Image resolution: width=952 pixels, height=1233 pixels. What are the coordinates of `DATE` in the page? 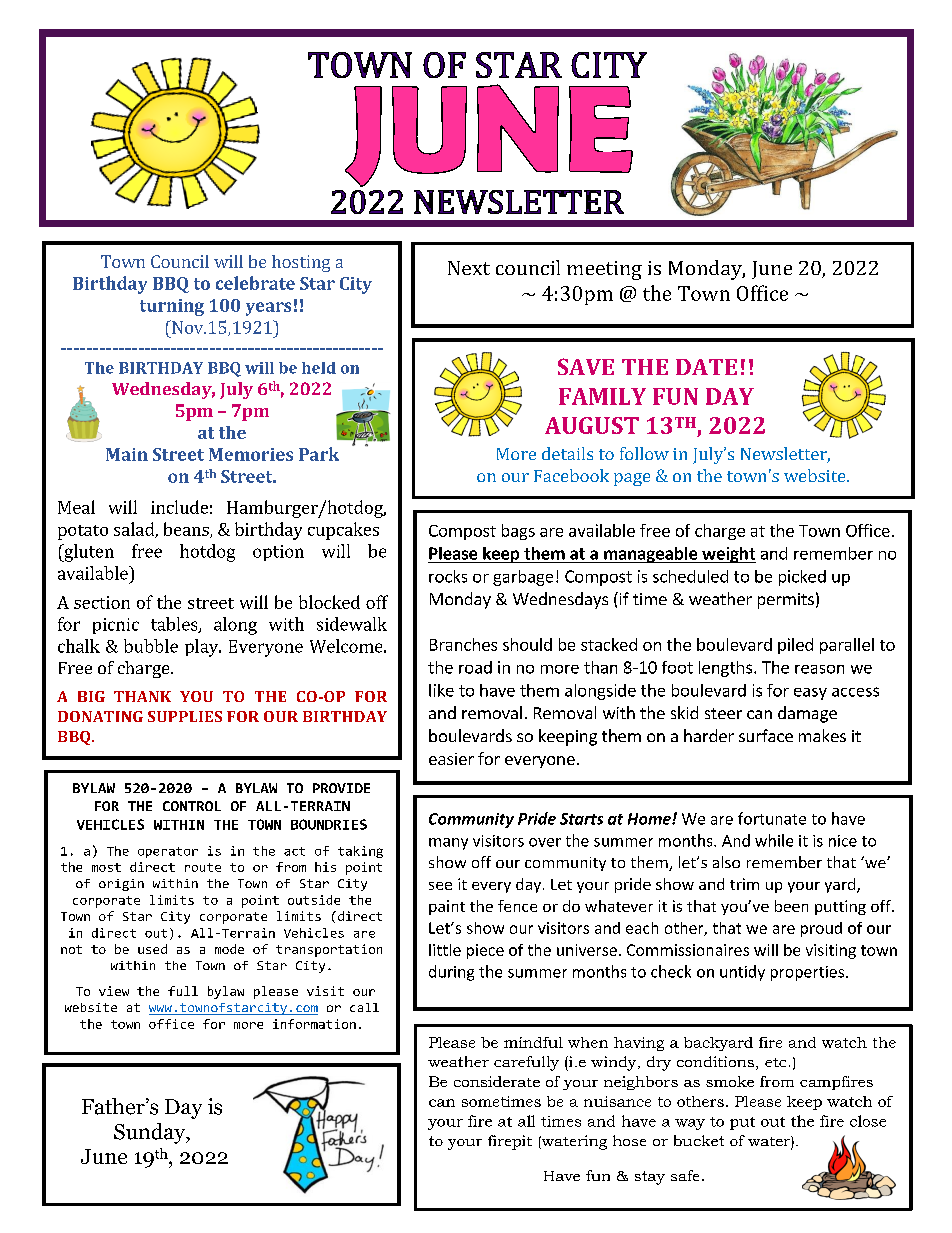 It's located at (706, 367).
